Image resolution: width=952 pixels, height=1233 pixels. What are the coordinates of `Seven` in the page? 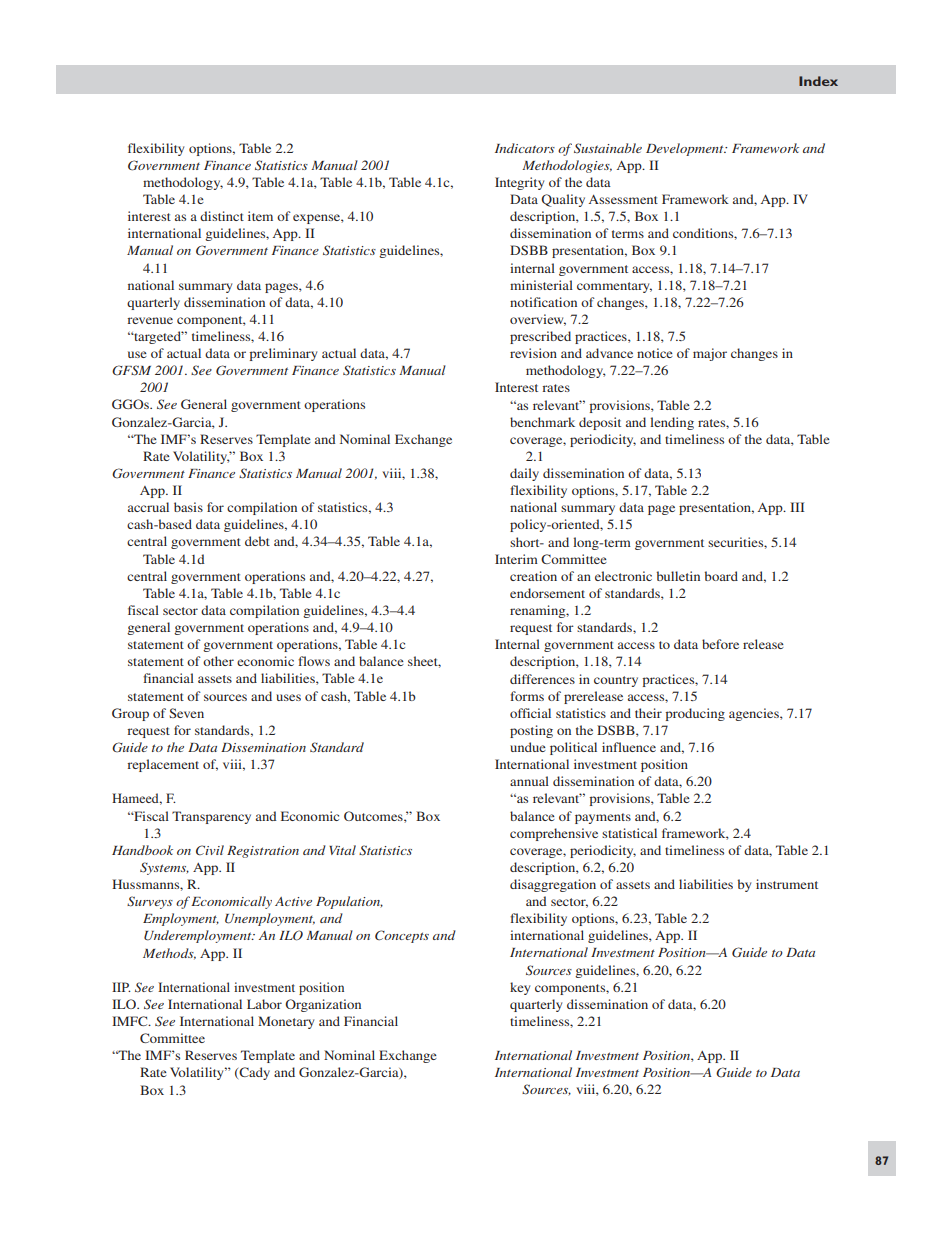 It's located at (186, 713).
